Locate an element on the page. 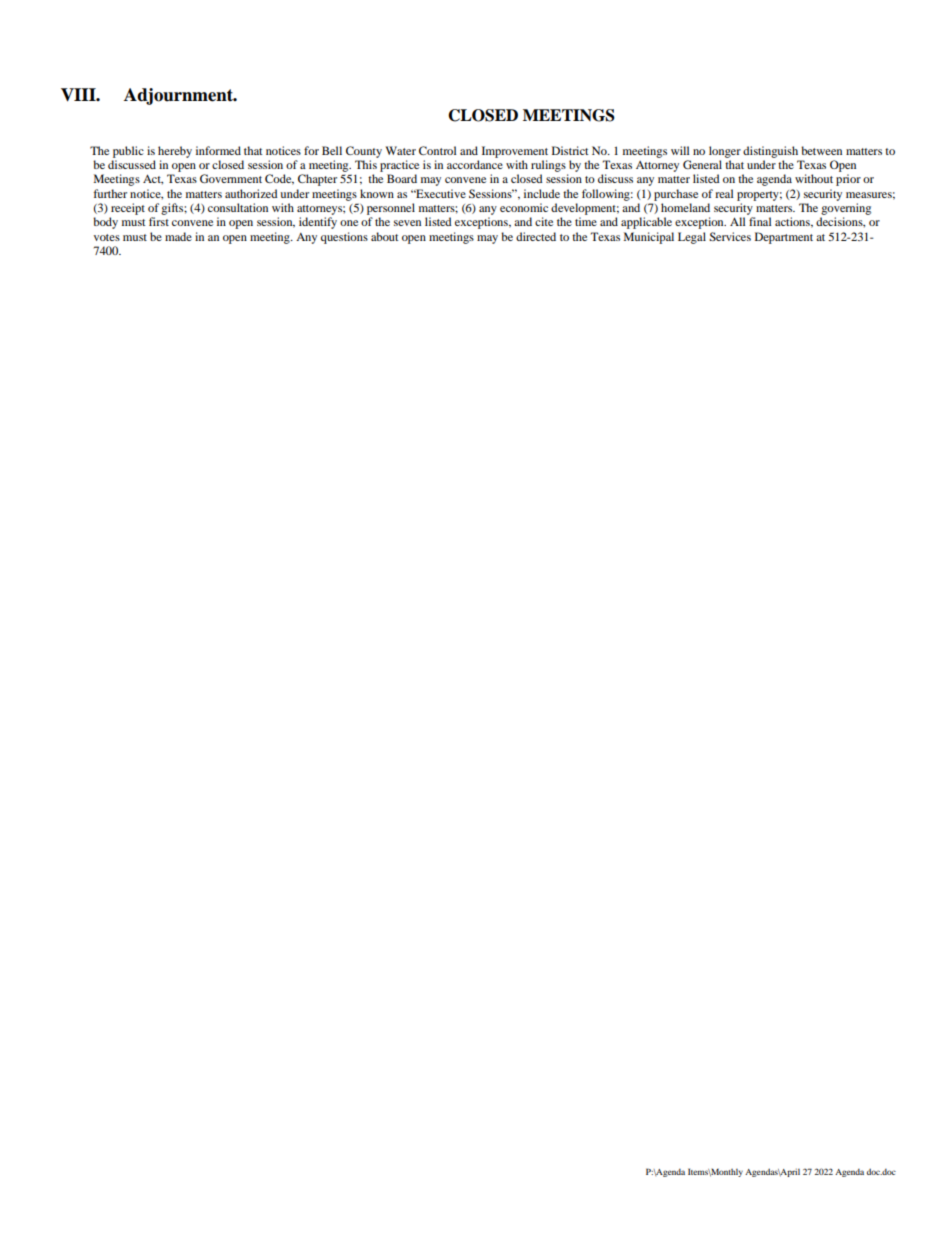 The width and height of the page is (952, 1233). real is located at coordinates (724, 193).
